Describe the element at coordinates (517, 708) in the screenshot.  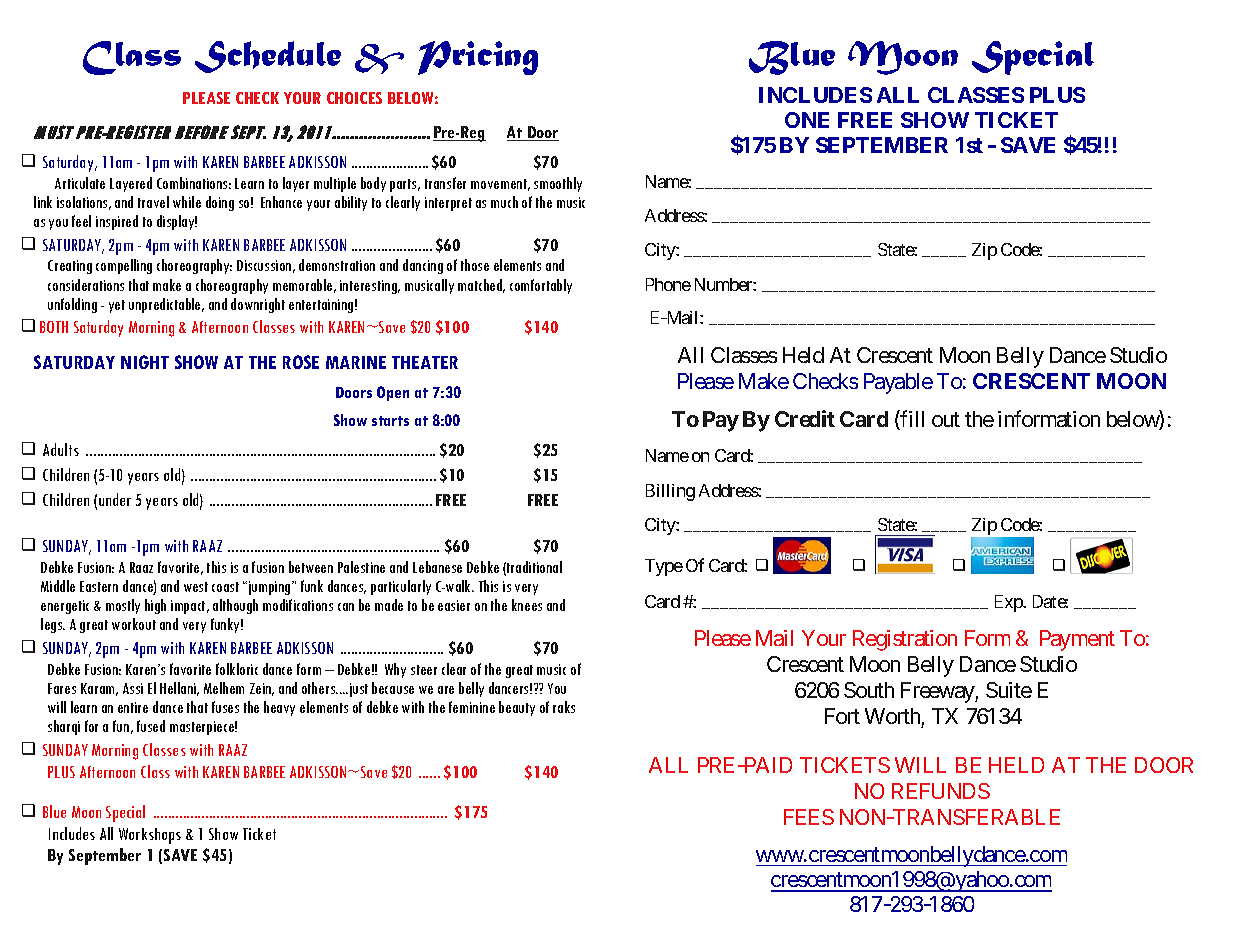
I see `beauty` at that location.
